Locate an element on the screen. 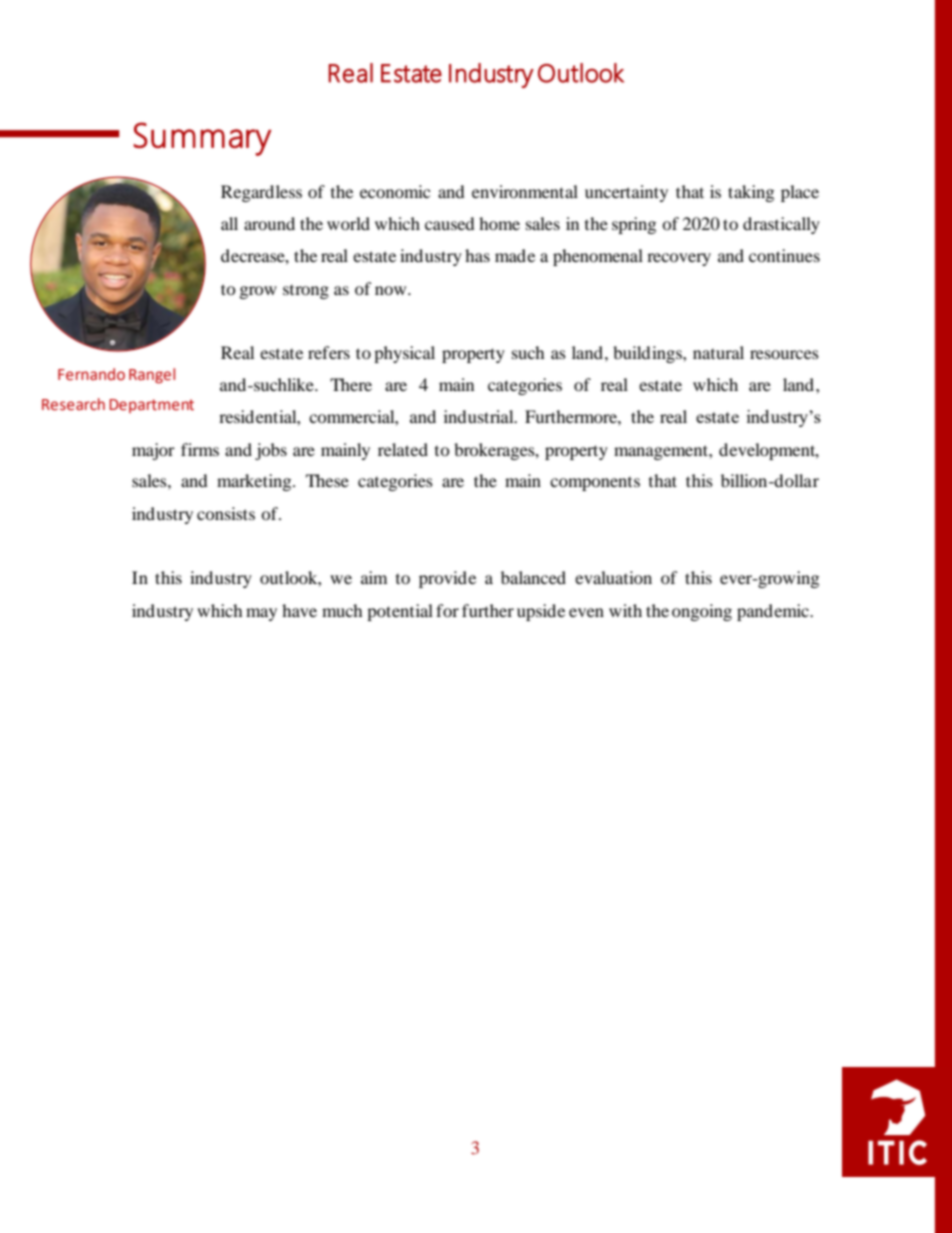 This screenshot has width=952, height=1233. may is located at coordinates (261, 614).
